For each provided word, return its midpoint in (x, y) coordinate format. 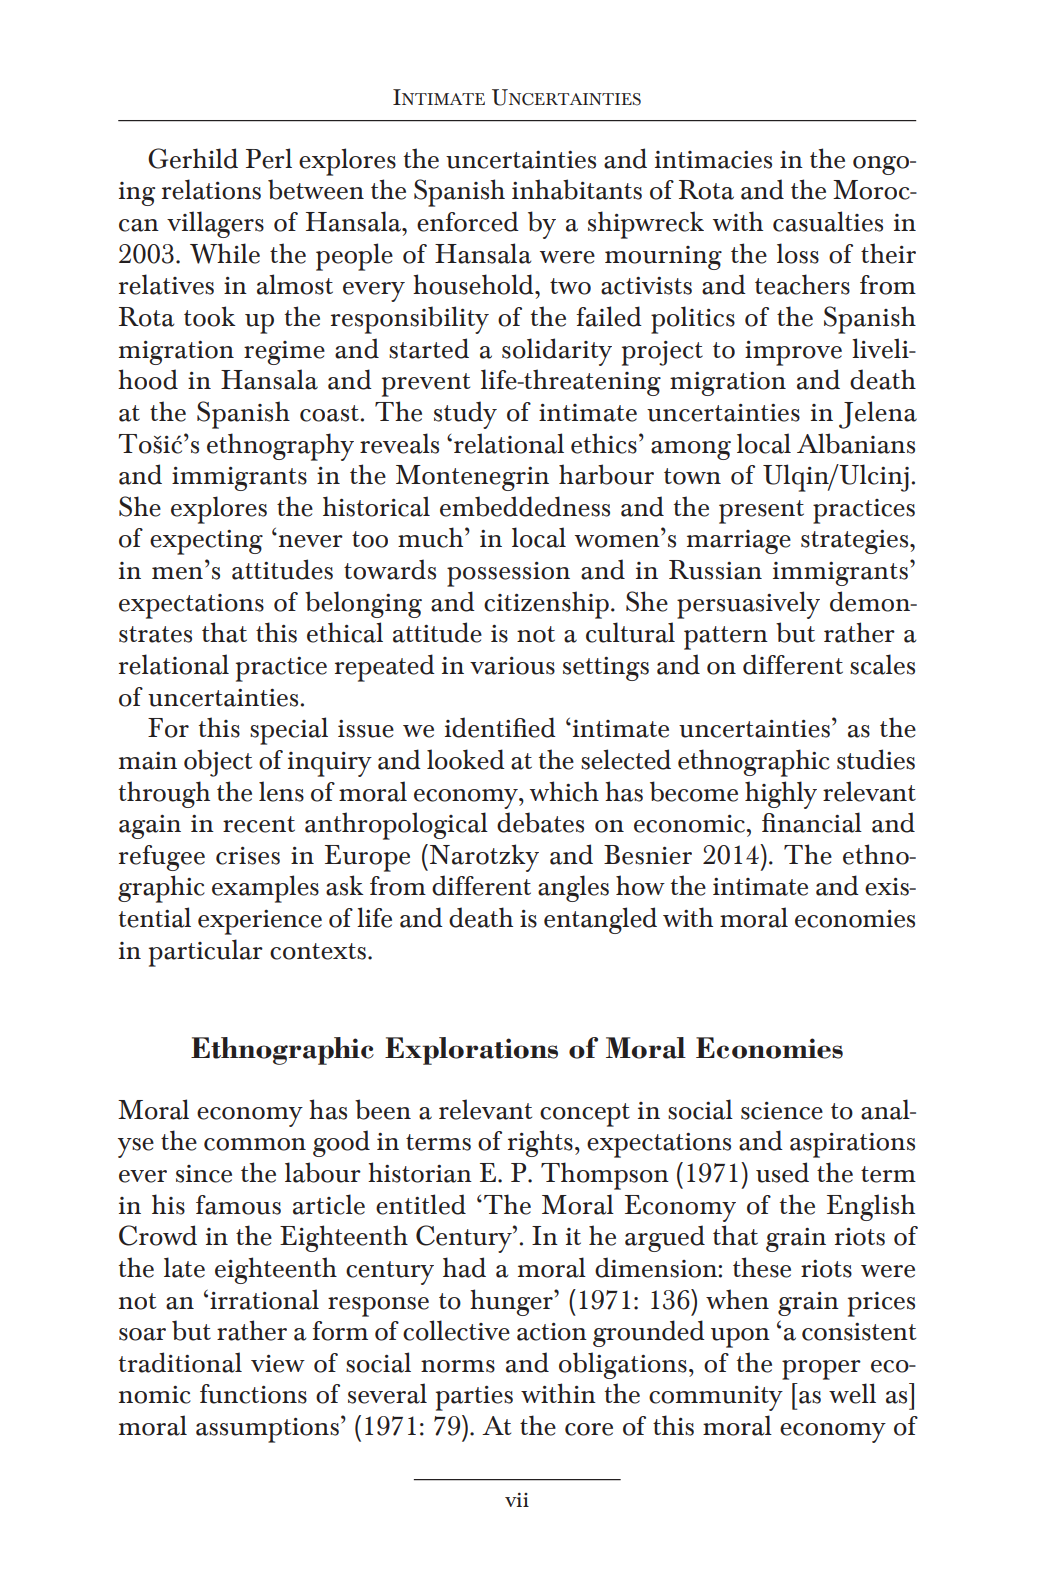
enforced (468, 221)
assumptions (267, 1430)
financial (812, 822)
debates (540, 822)
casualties (828, 221)
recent (259, 824)
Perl (269, 158)
